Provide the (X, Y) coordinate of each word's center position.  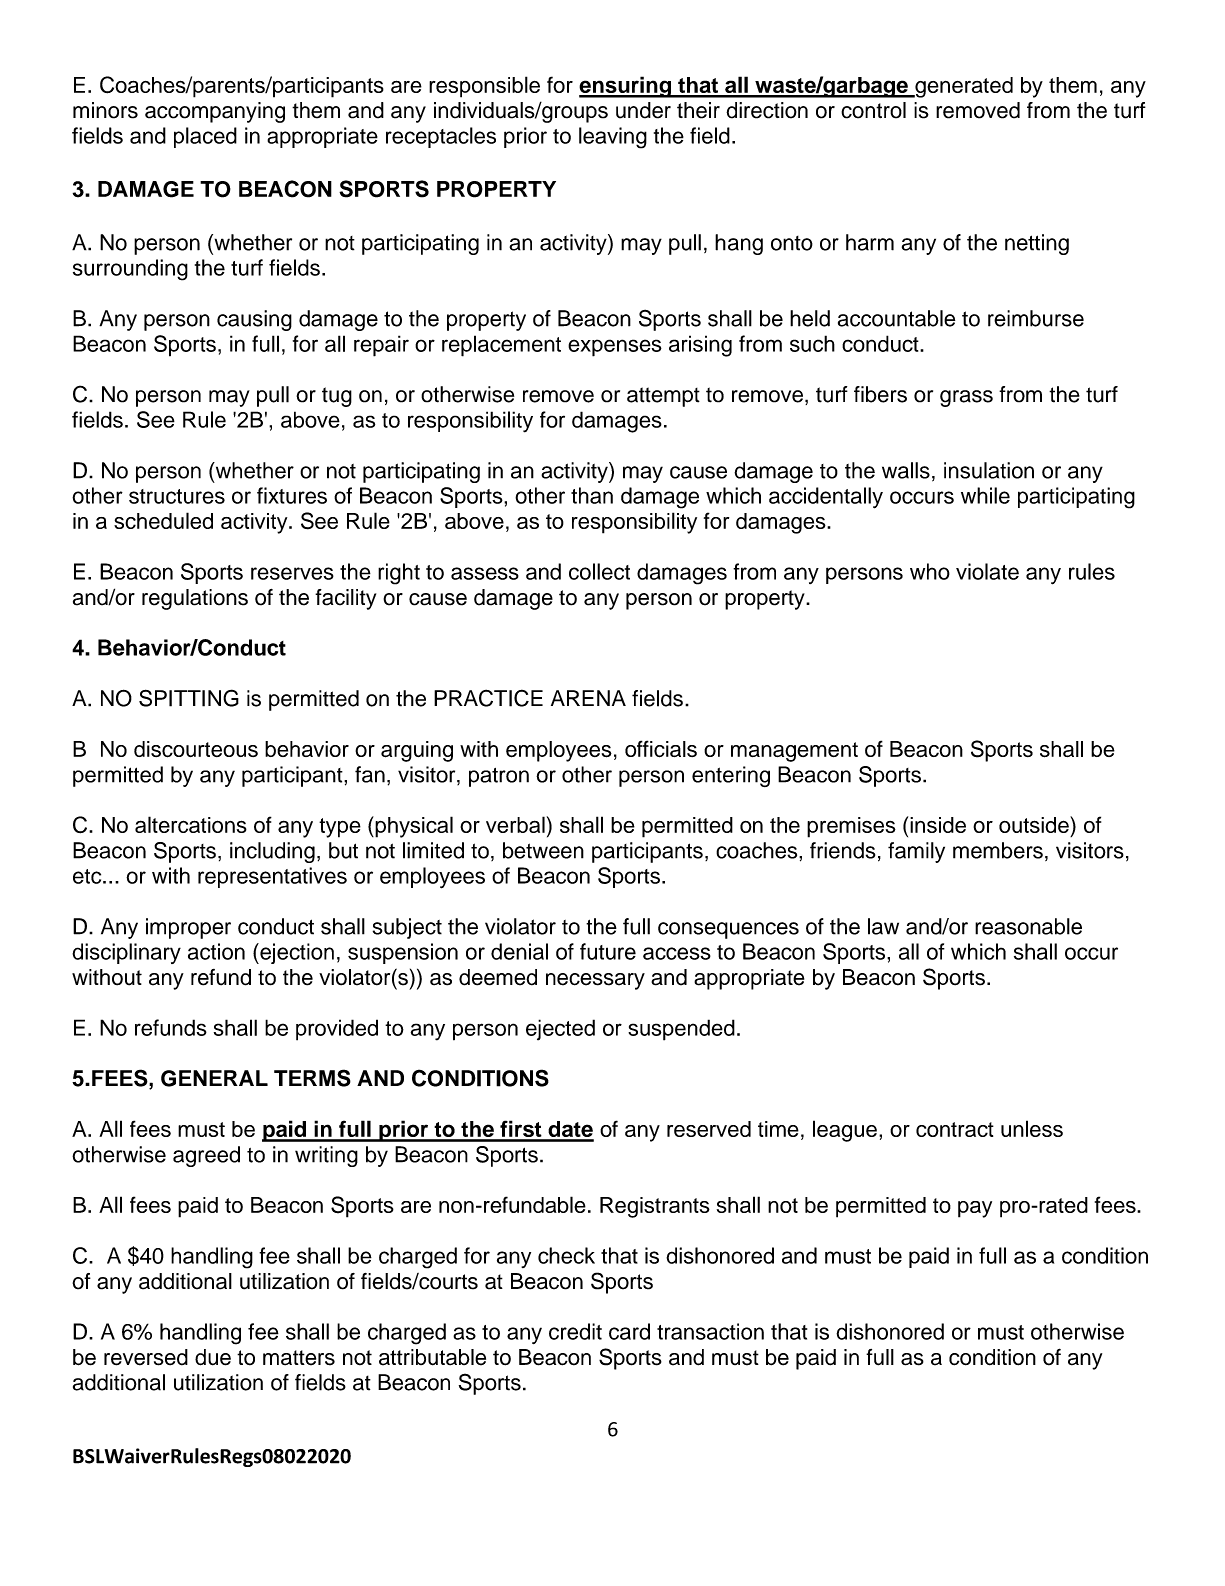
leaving (613, 138)
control (873, 110)
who (930, 571)
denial (519, 951)
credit (575, 1331)
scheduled (163, 520)
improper (188, 928)
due (213, 1357)
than (592, 495)
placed (205, 137)
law (883, 926)
